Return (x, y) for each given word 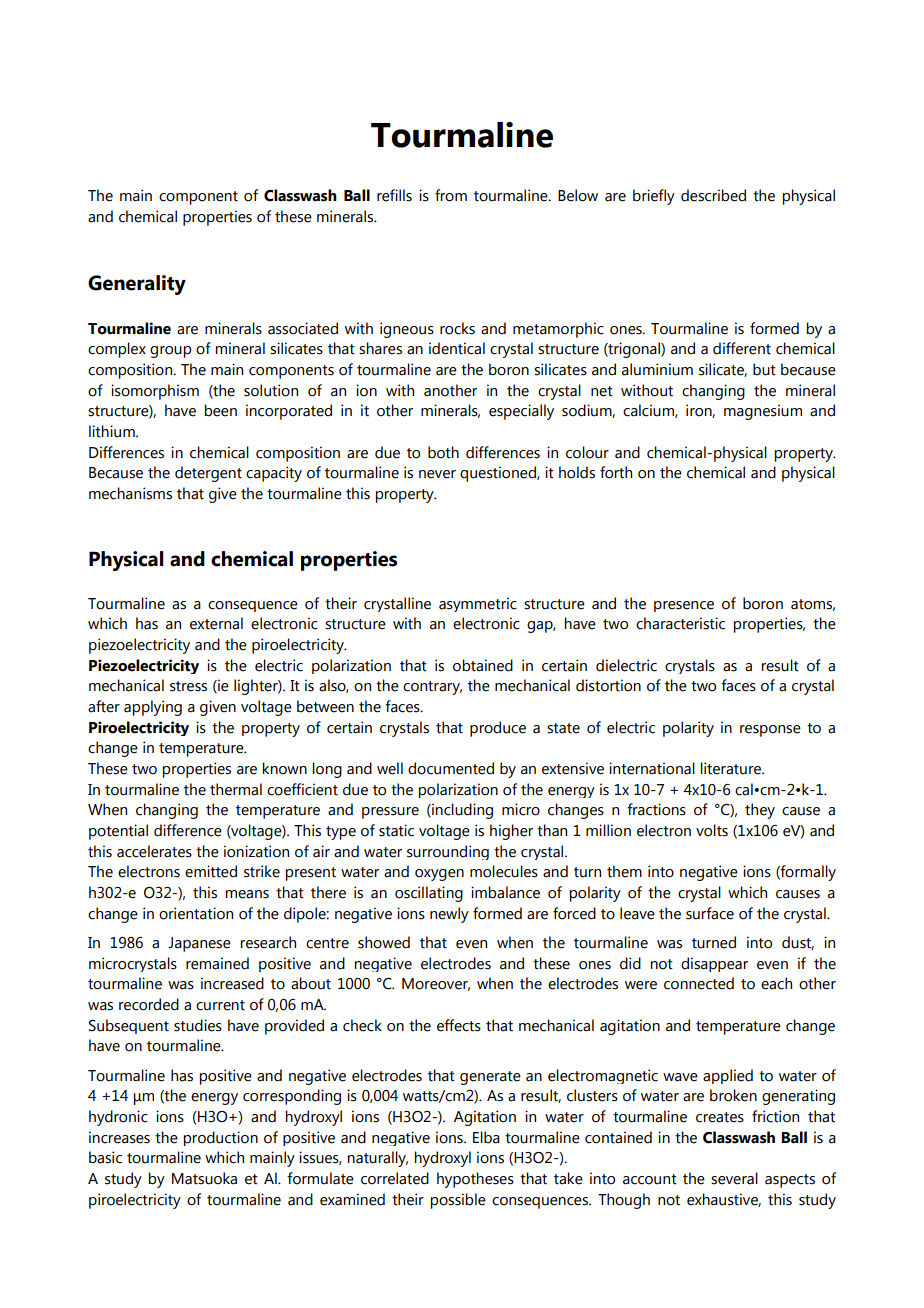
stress (188, 686)
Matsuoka (204, 1178)
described (713, 195)
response (770, 731)
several (734, 1178)
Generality (137, 285)
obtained (483, 665)
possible (458, 1201)
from (451, 195)
